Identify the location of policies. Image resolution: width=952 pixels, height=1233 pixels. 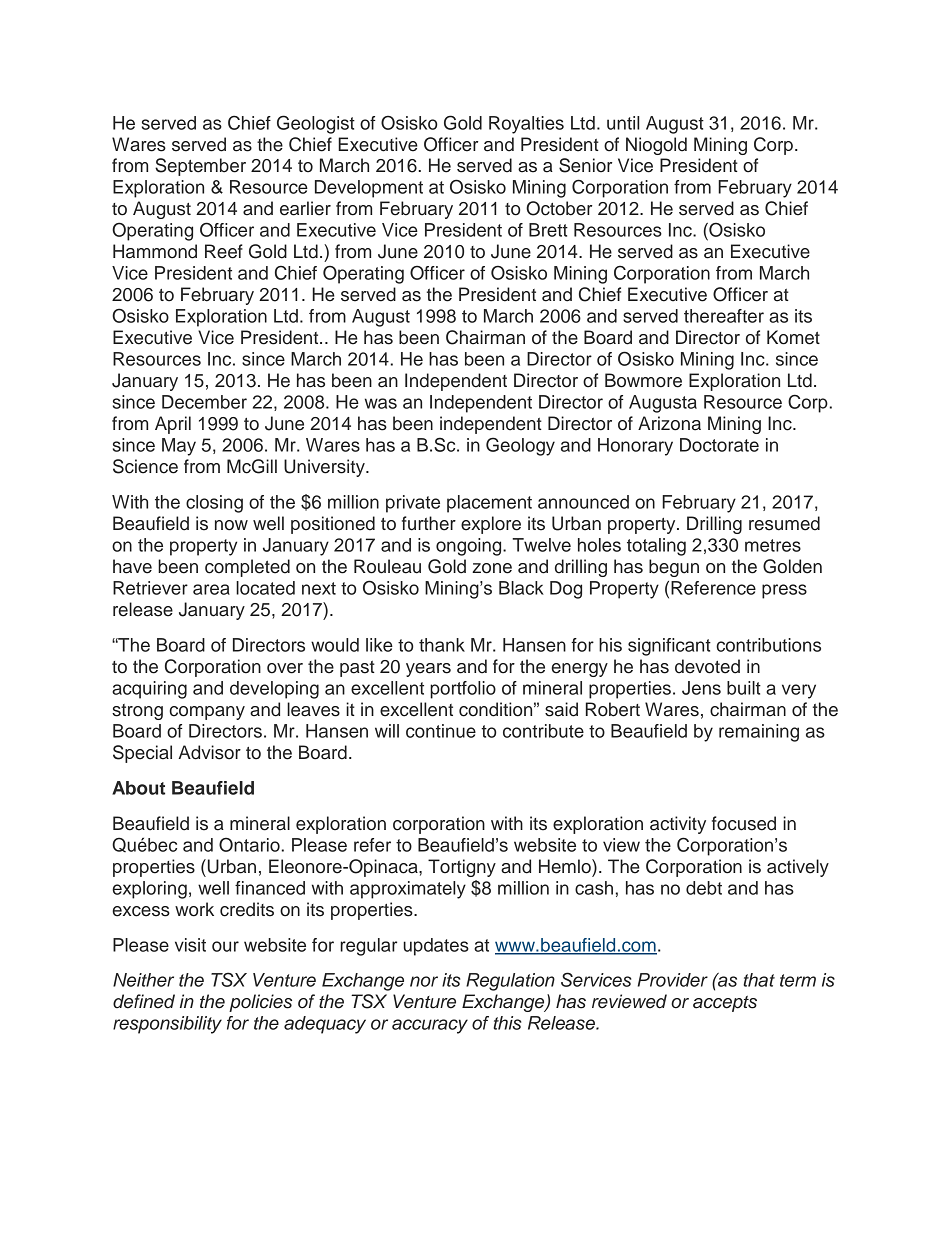
(260, 1003).
